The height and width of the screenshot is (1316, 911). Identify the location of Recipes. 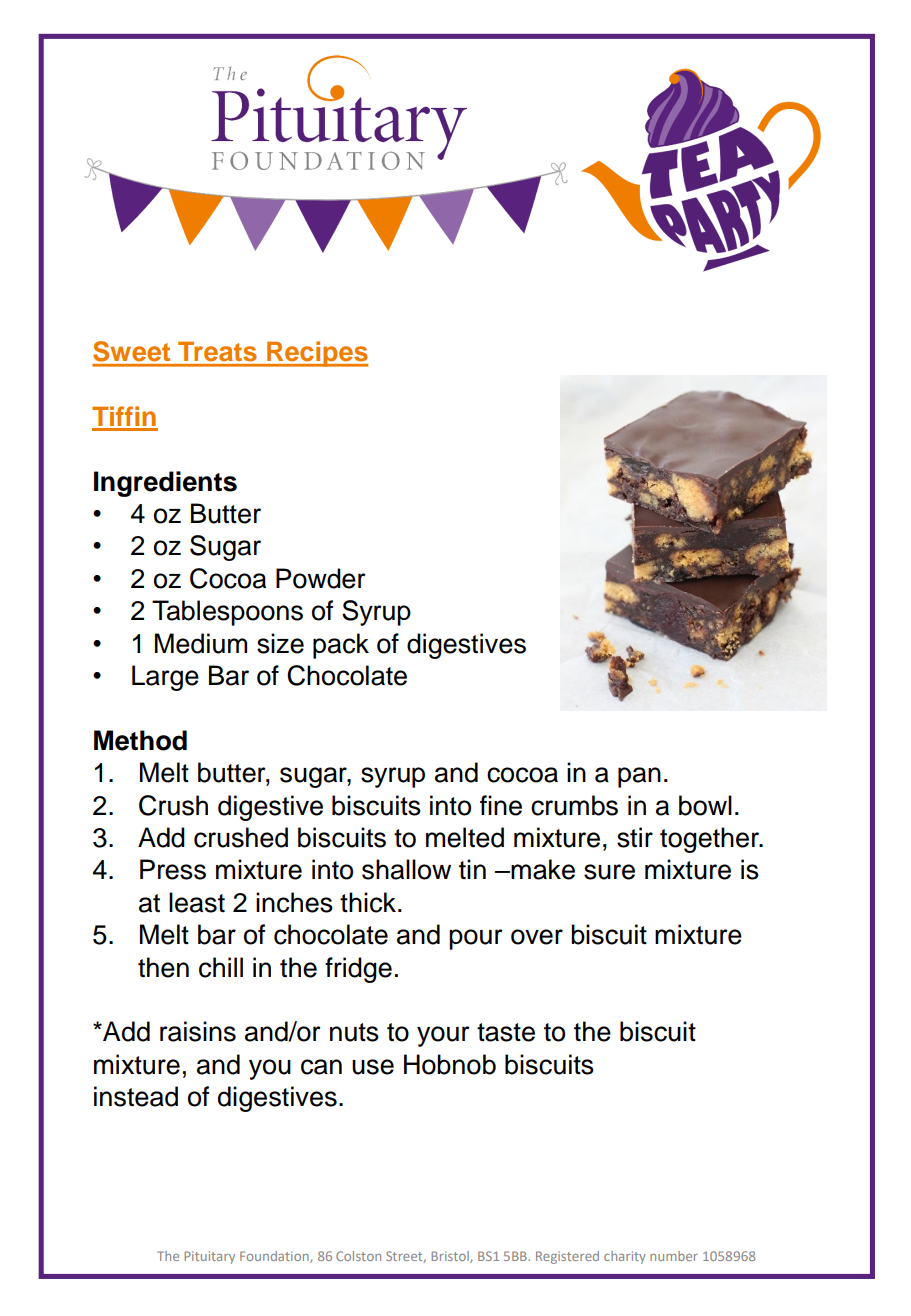
(317, 354).
